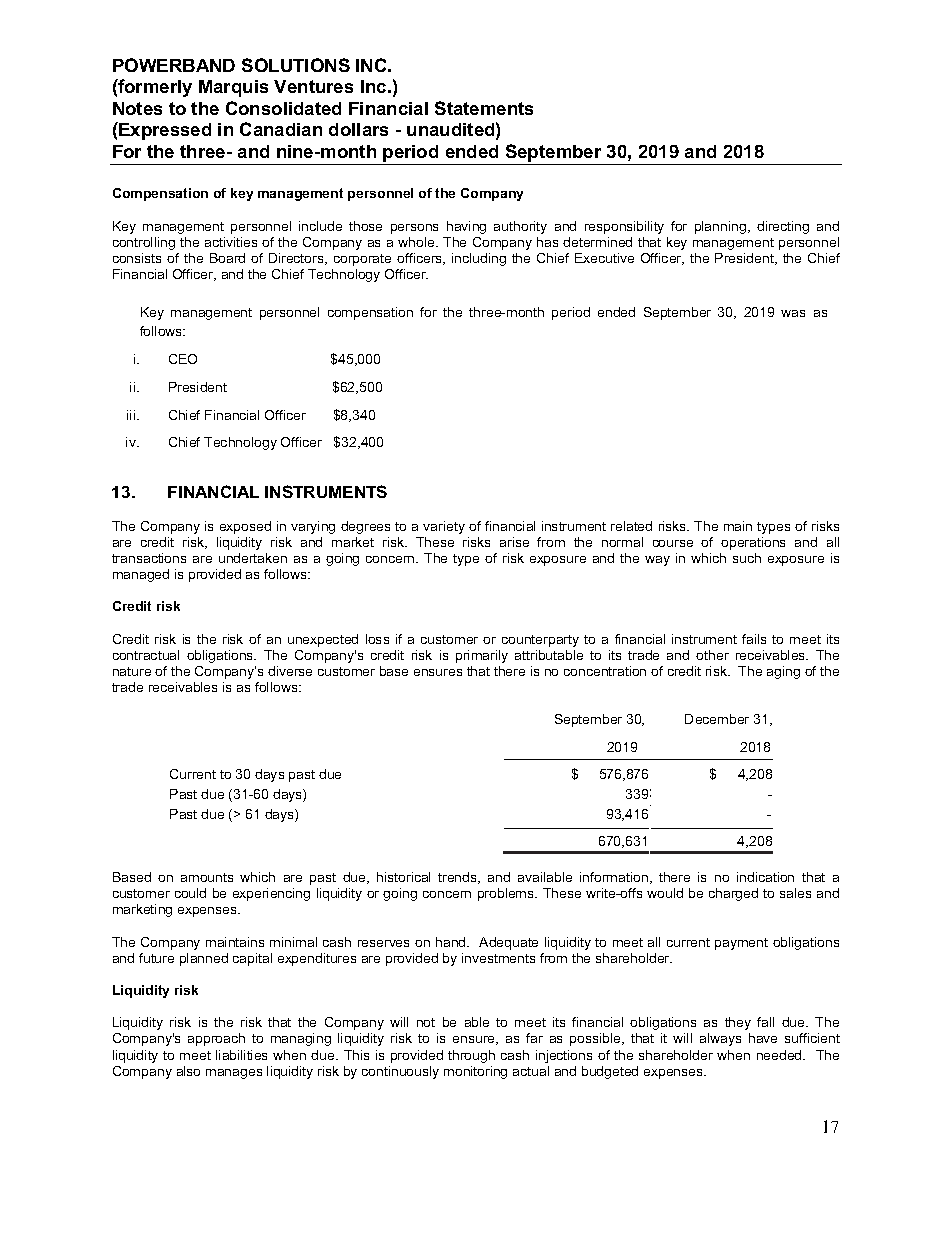 This page has height=1233, width=952. I want to click on planning, so click(722, 227).
